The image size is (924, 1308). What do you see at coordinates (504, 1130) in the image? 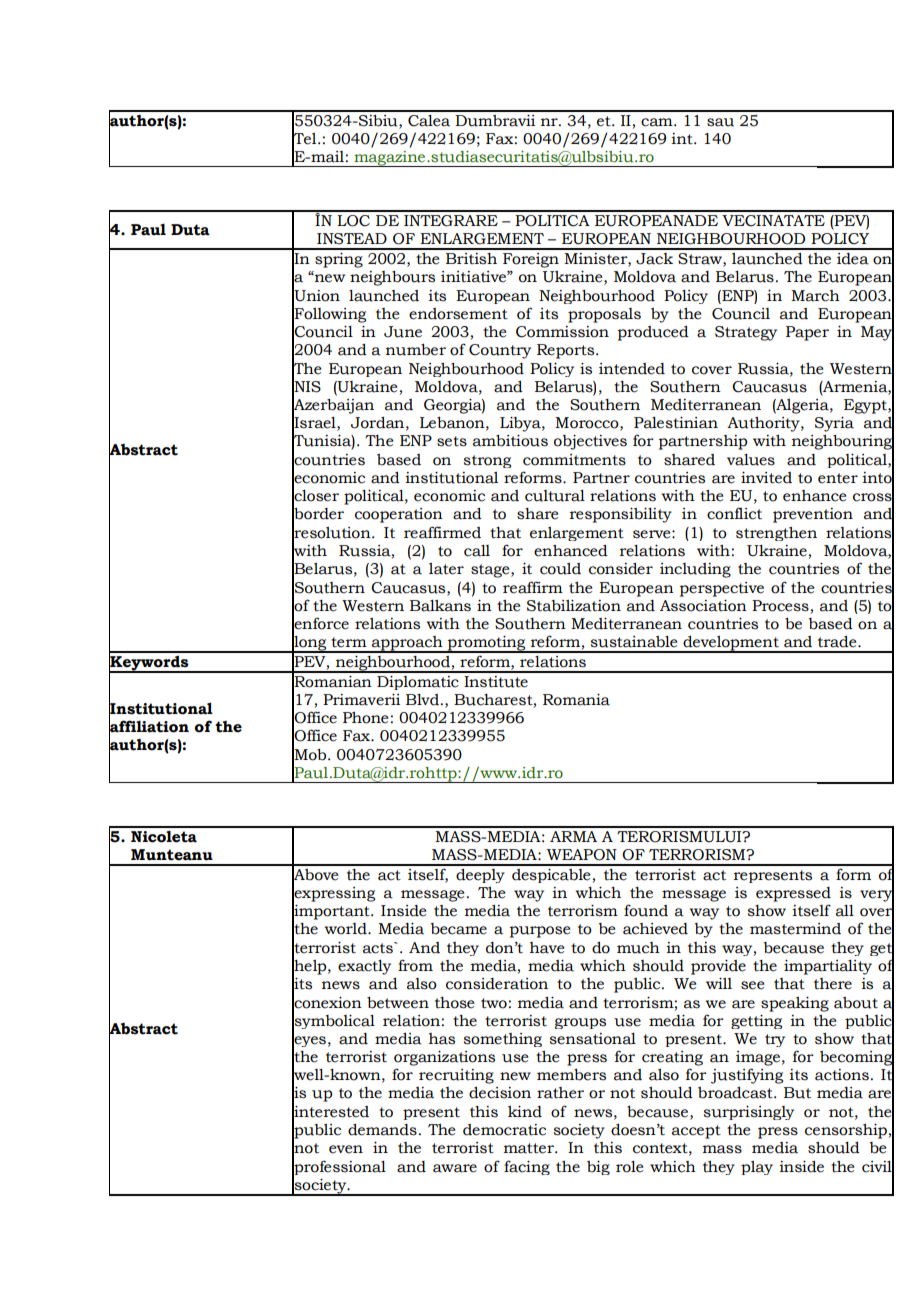
I see `democratic` at bounding box center [504, 1130].
